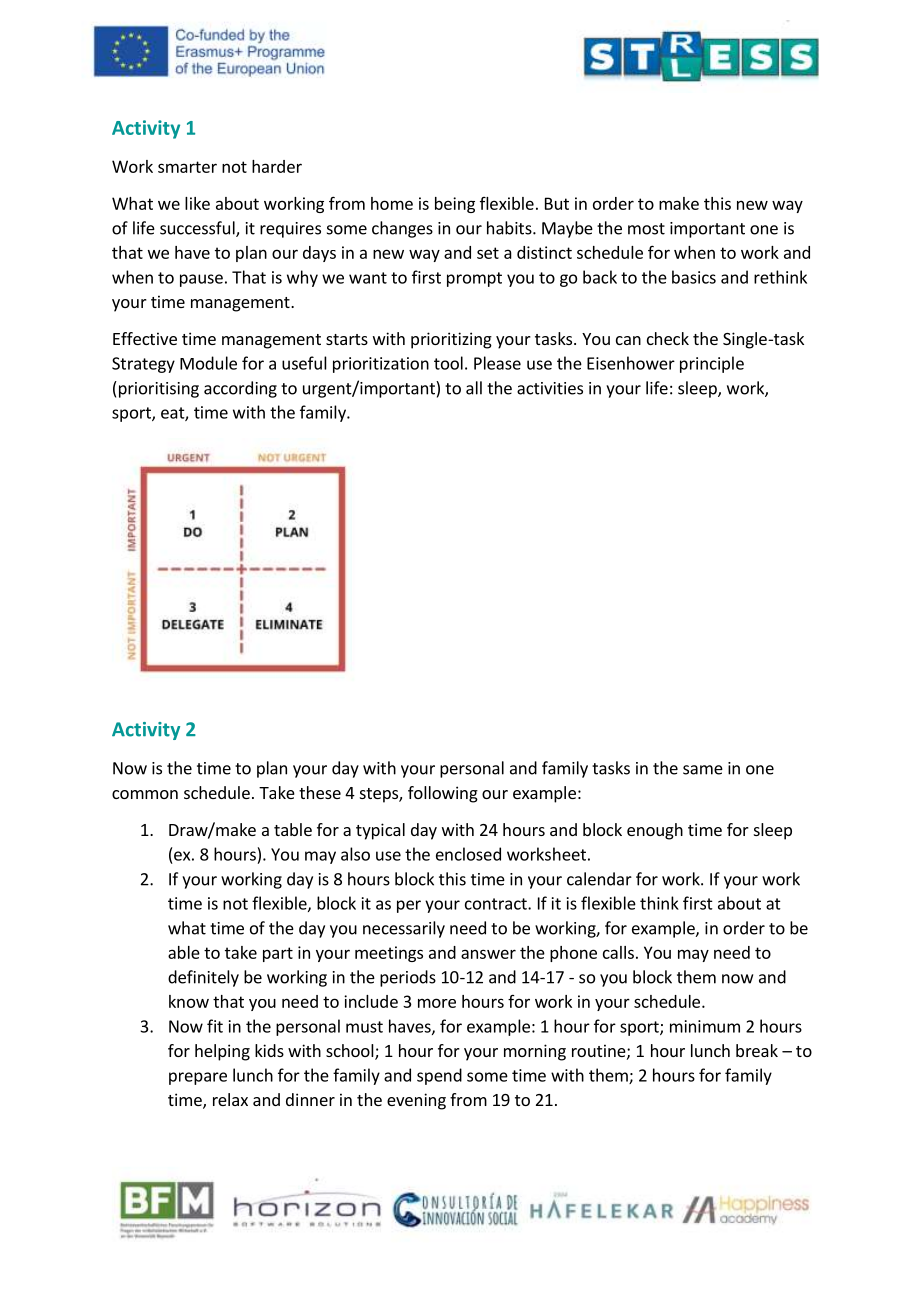 The width and height of the page is (924, 1308). Describe the element at coordinates (443, 794) in the page. I see `following` at that location.
